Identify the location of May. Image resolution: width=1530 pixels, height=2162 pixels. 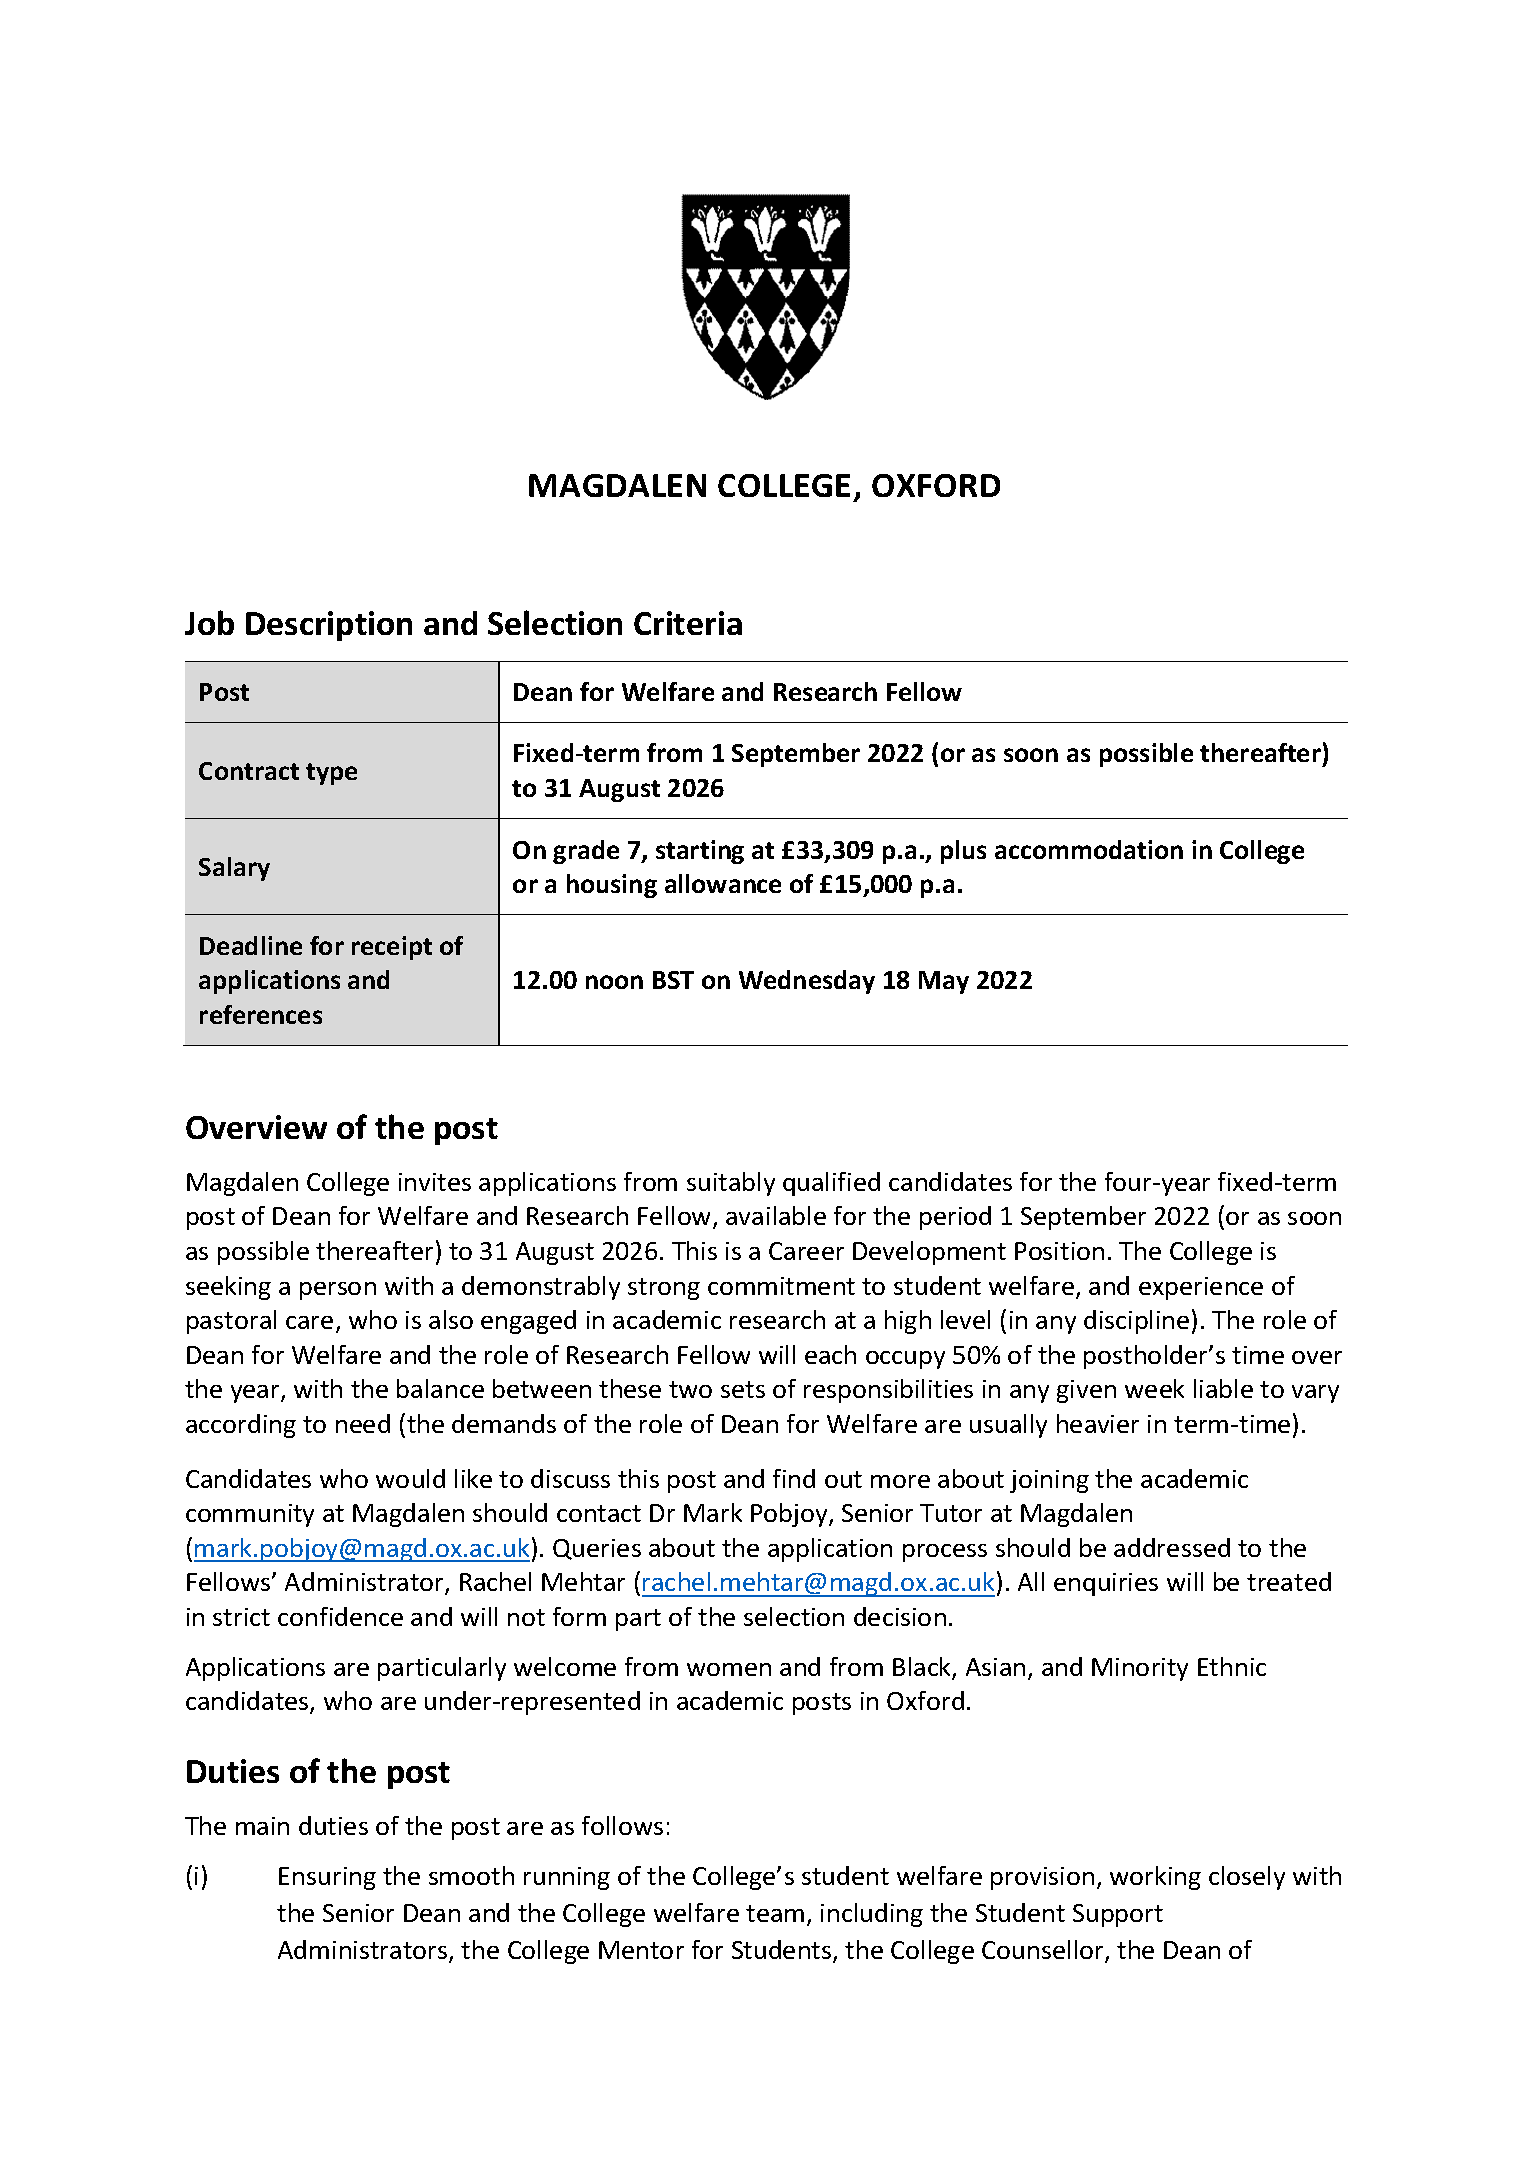
(944, 982).
